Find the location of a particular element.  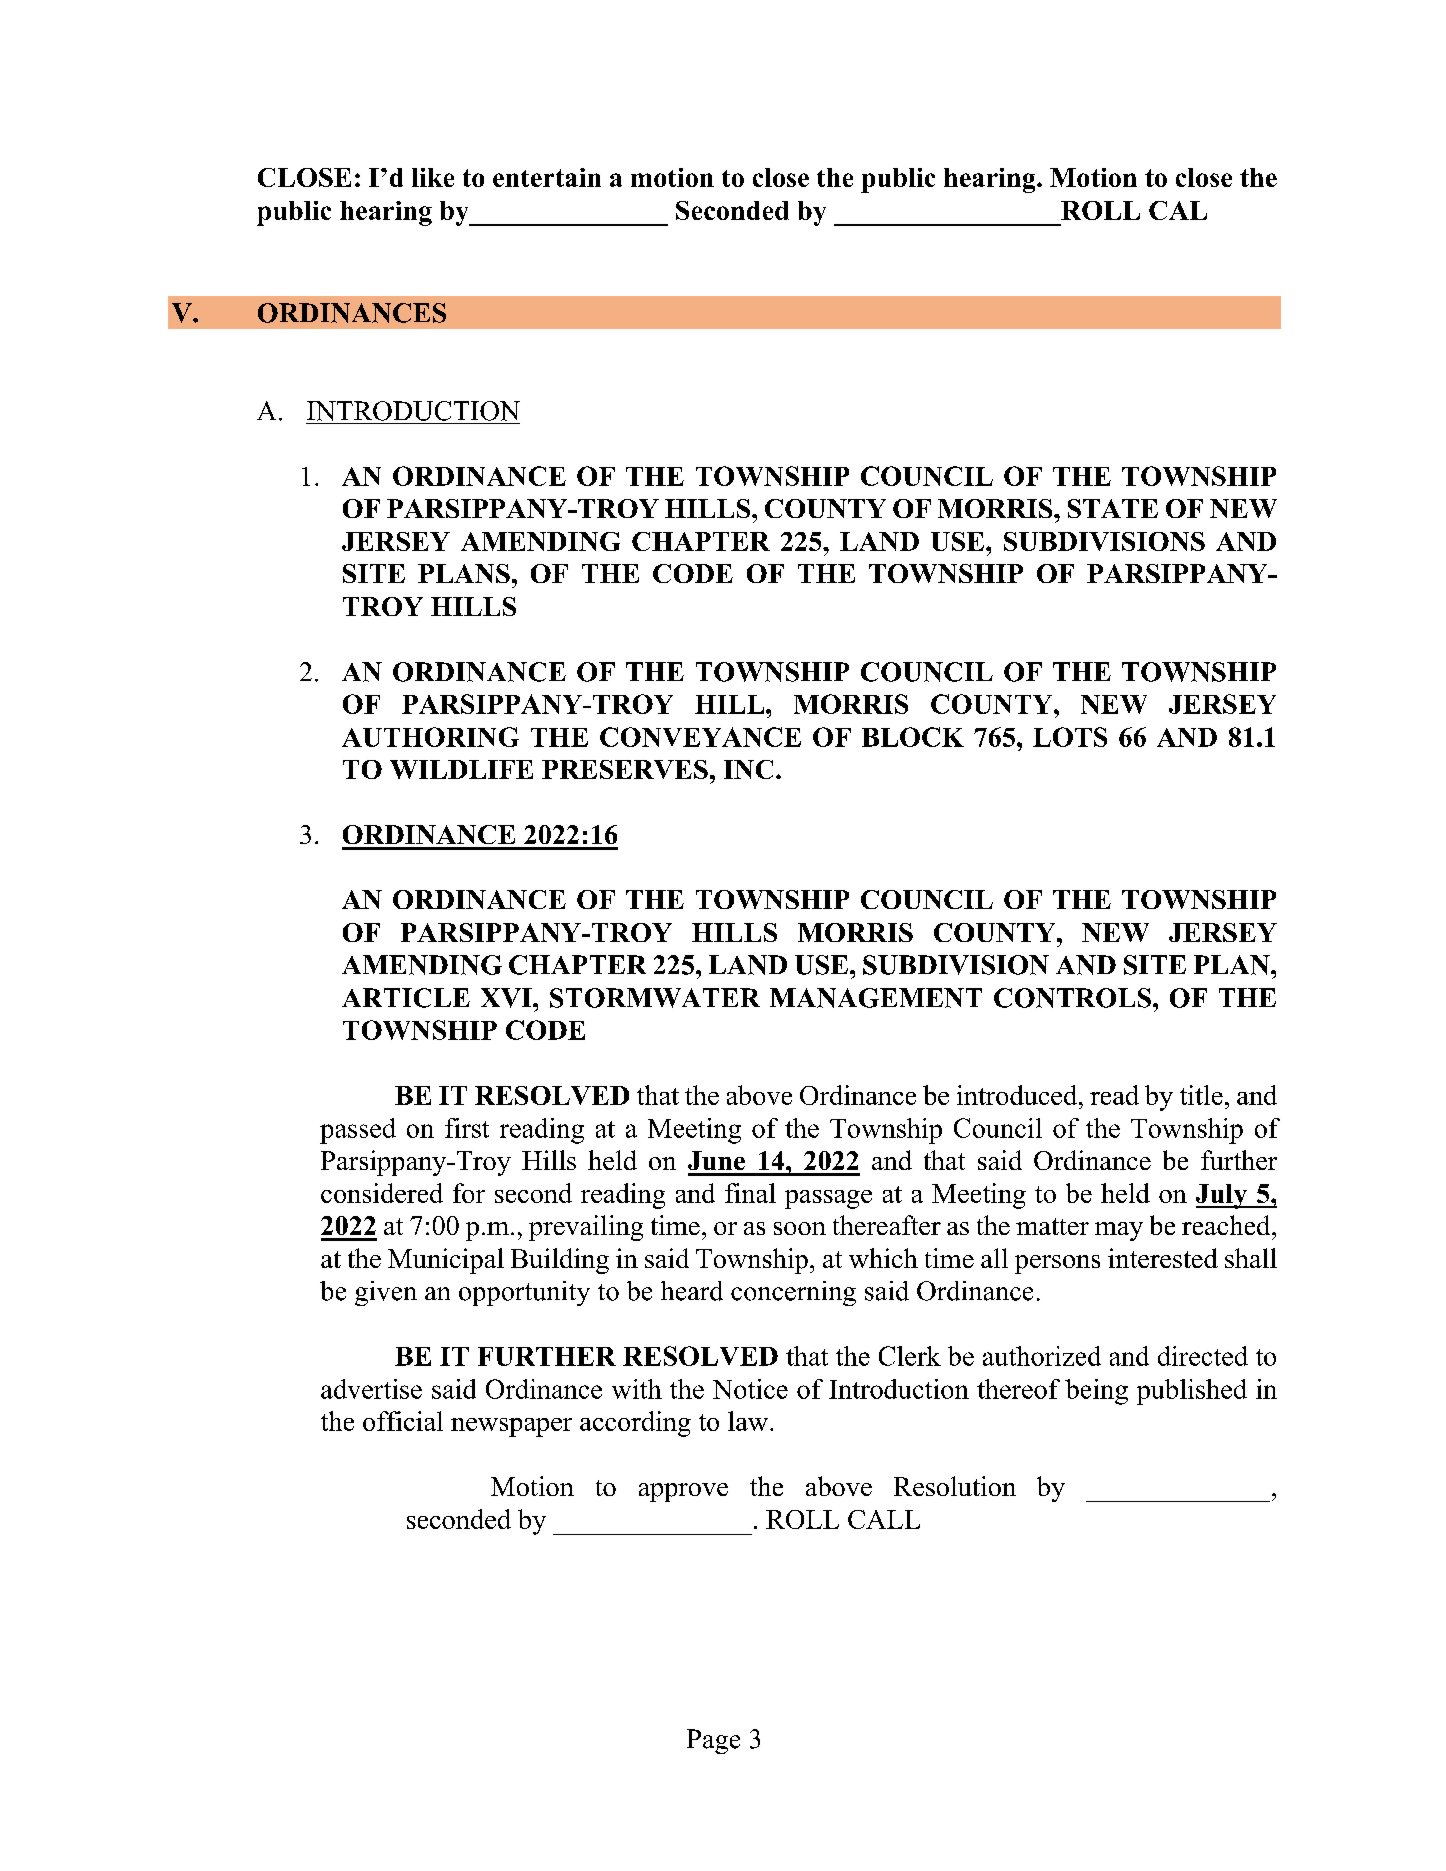

opportunity is located at coordinates (524, 1293).
